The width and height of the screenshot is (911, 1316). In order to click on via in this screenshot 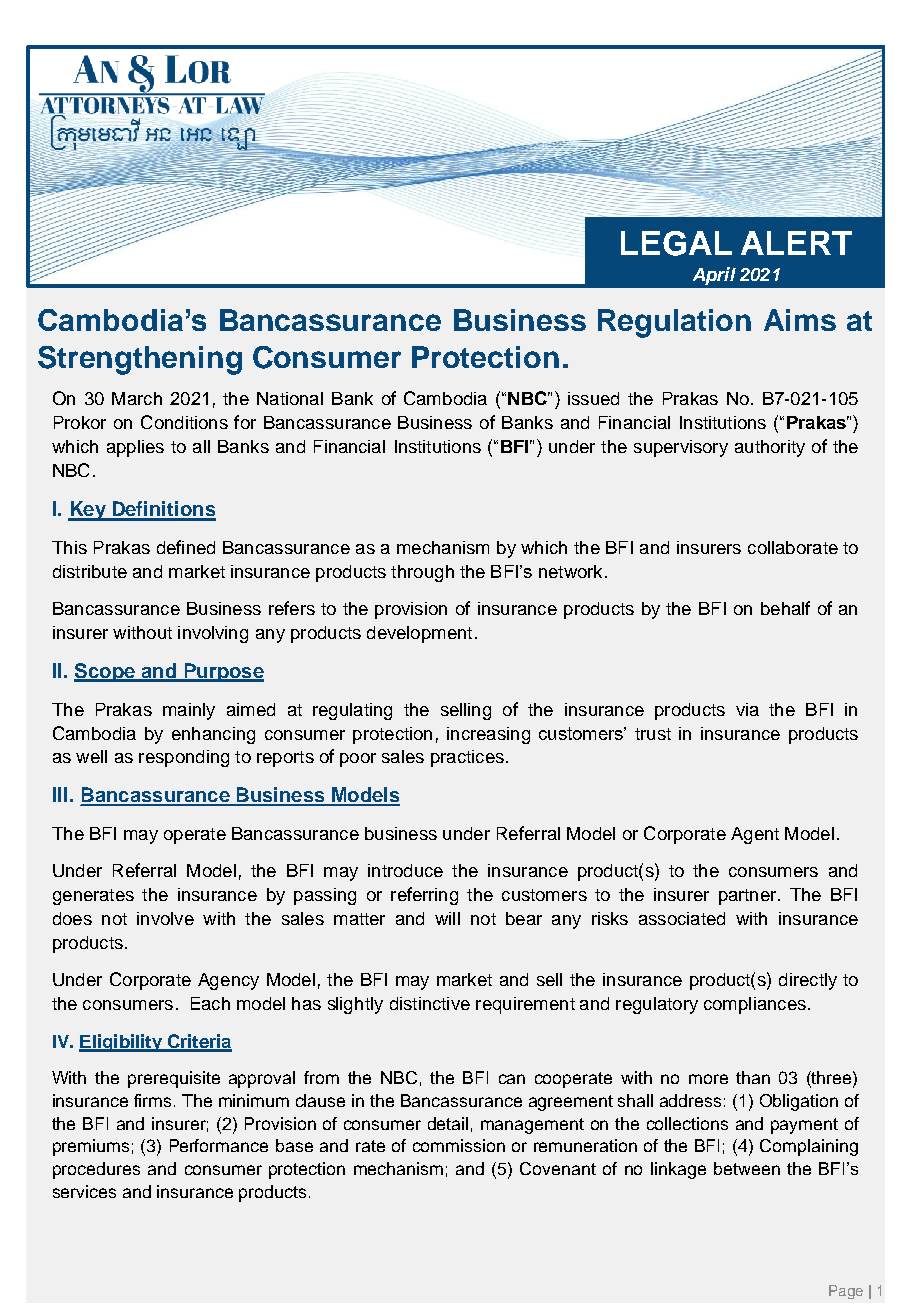, I will do `click(747, 709)`.
